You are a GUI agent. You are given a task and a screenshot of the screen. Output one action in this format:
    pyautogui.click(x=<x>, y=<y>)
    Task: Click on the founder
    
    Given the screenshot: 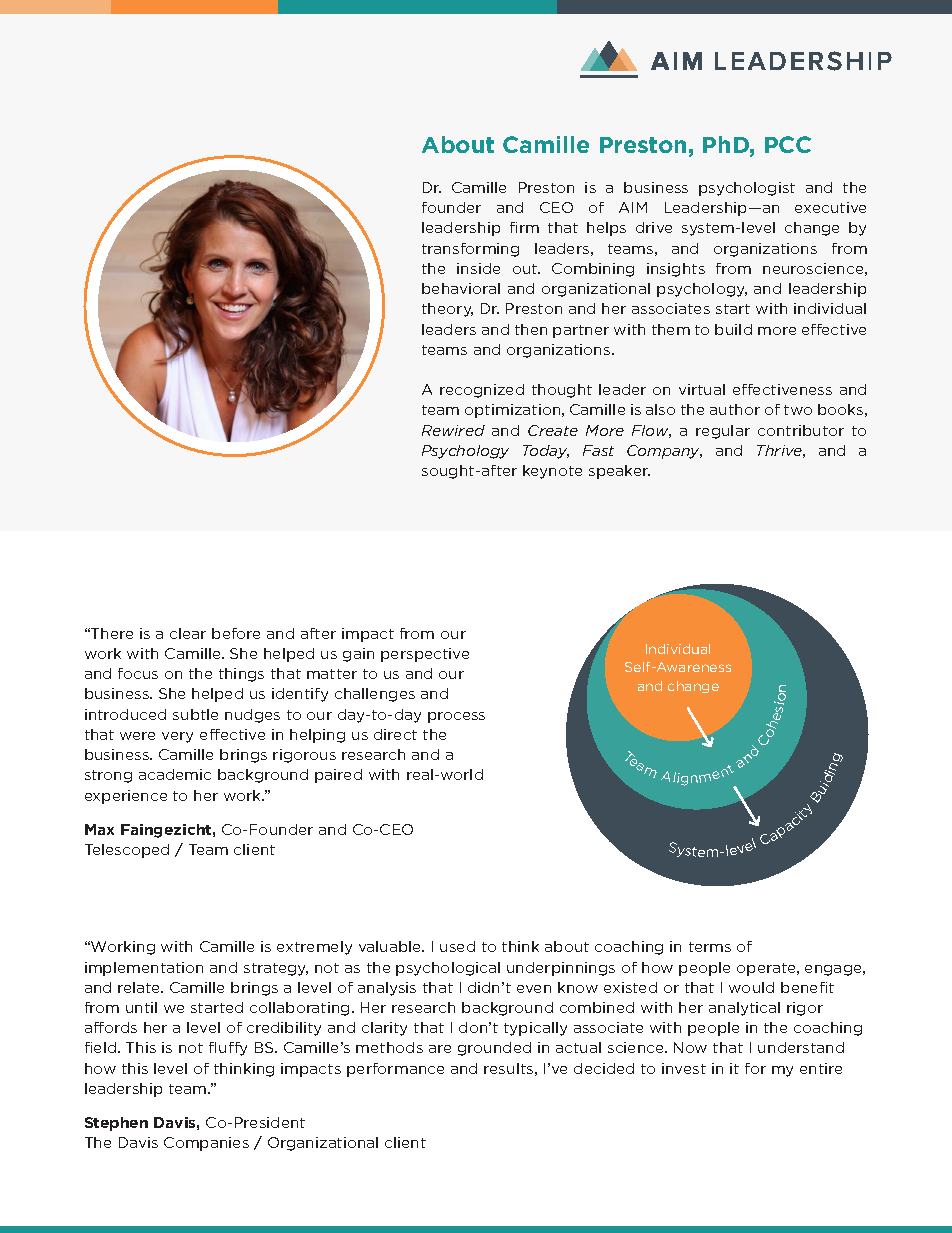 What is the action you would take?
    pyautogui.click(x=451, y=207)
